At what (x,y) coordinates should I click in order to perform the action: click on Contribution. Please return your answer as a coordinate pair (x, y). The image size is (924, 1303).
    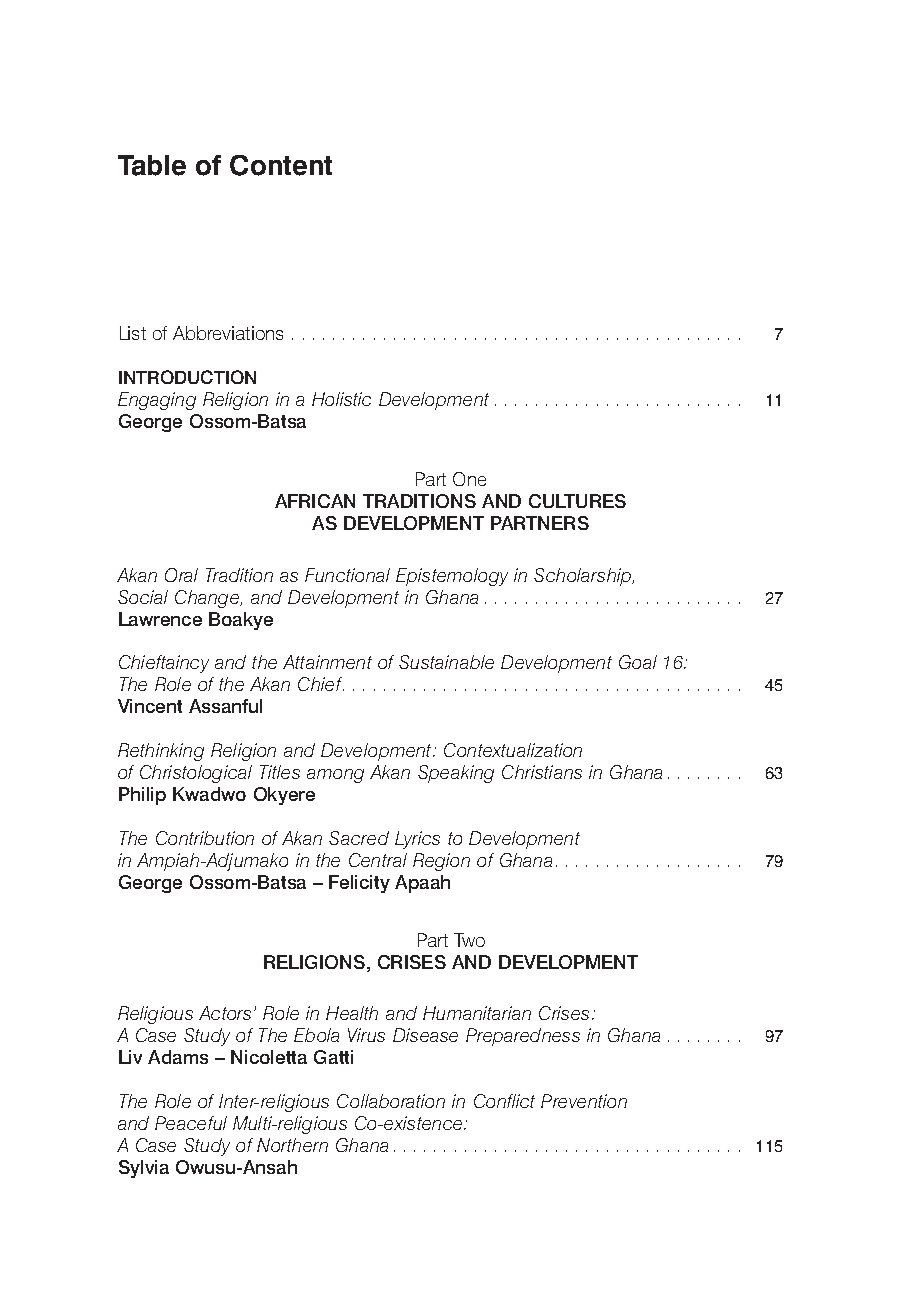
    Looking at the image, I should click on (205, 838).
